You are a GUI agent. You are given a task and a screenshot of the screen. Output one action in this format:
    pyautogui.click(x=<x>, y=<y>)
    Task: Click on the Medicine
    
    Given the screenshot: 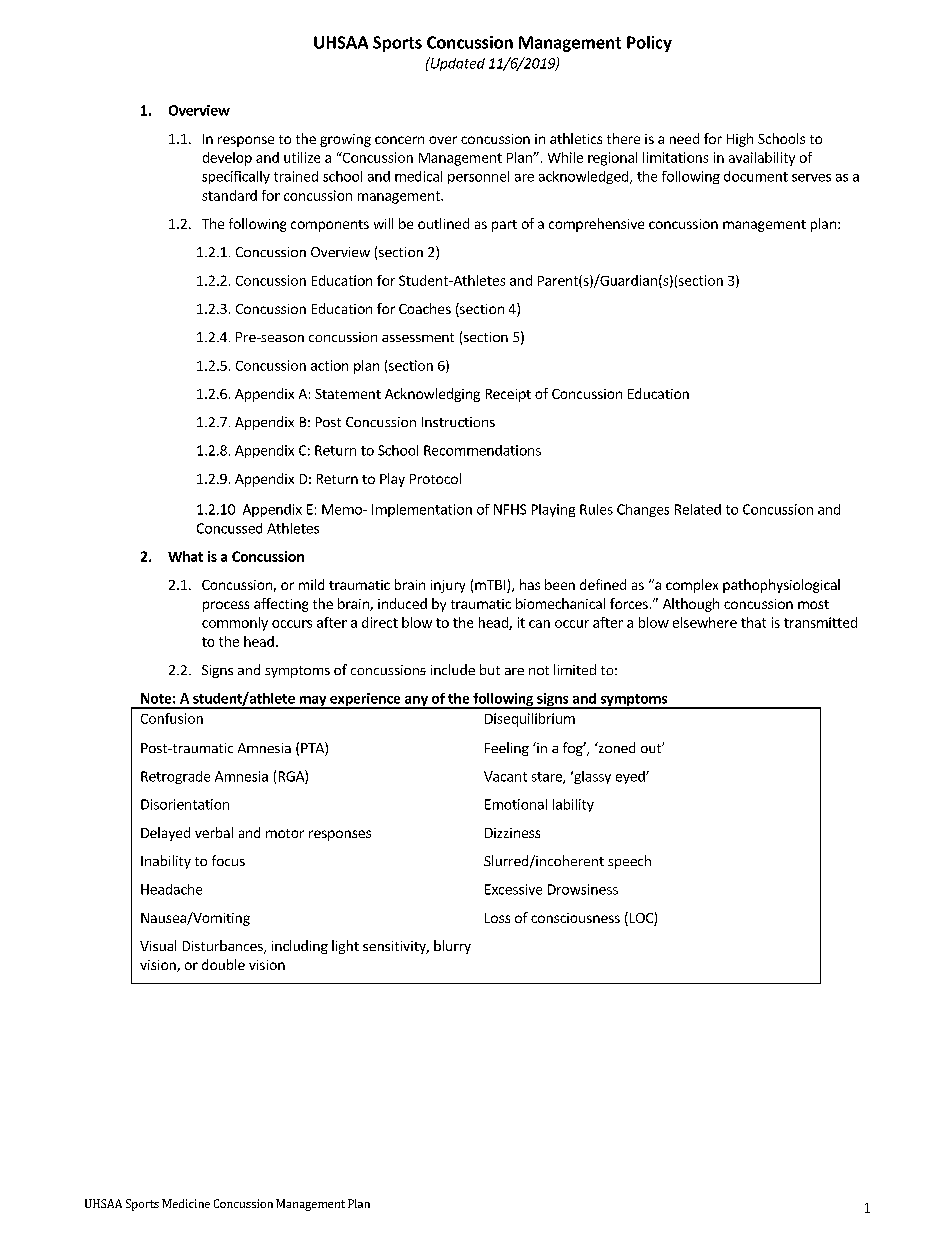 What is the action you would take?
    pyautogui.click(x=186, y=1203)
